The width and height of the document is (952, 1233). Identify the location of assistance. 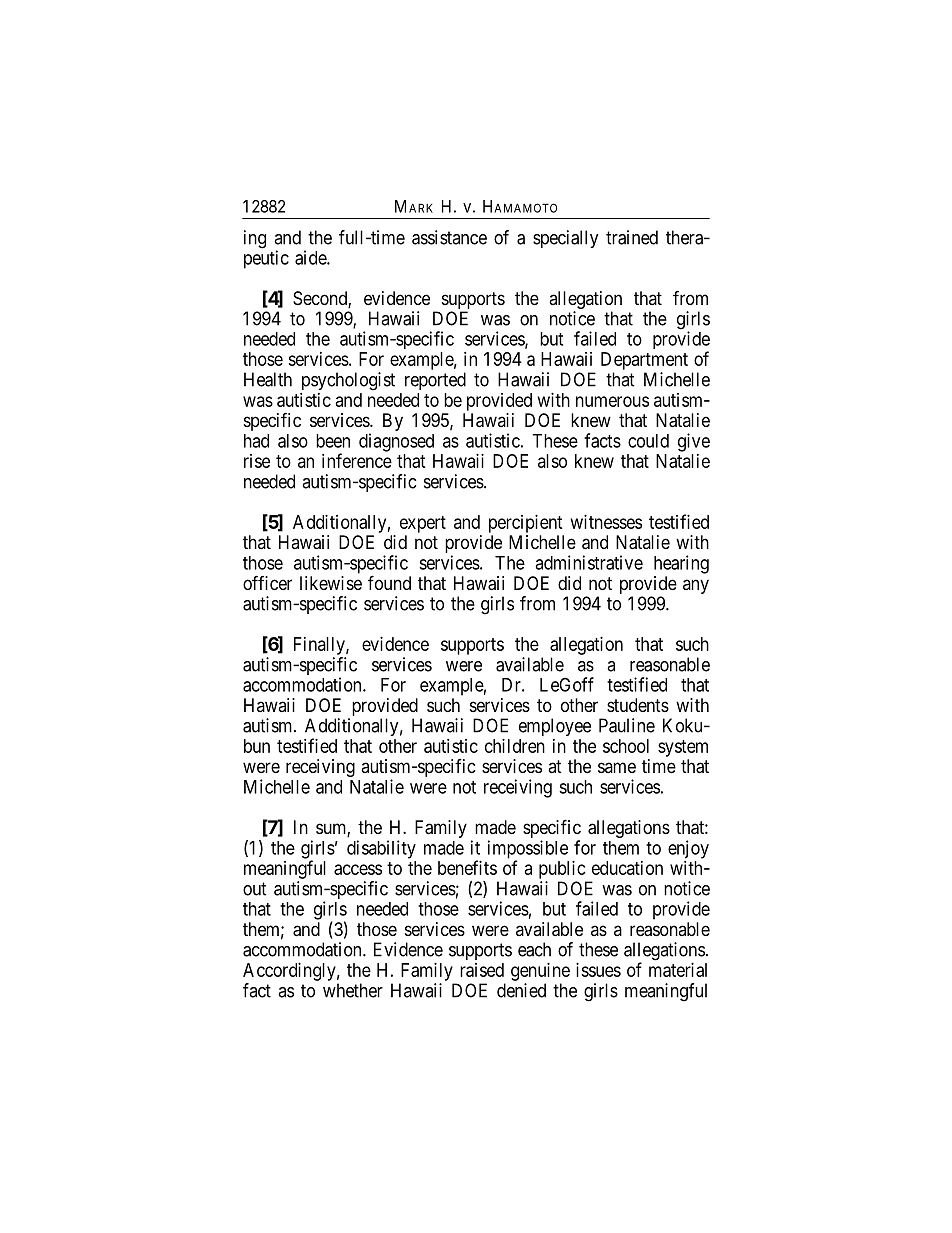
(449, 237).
